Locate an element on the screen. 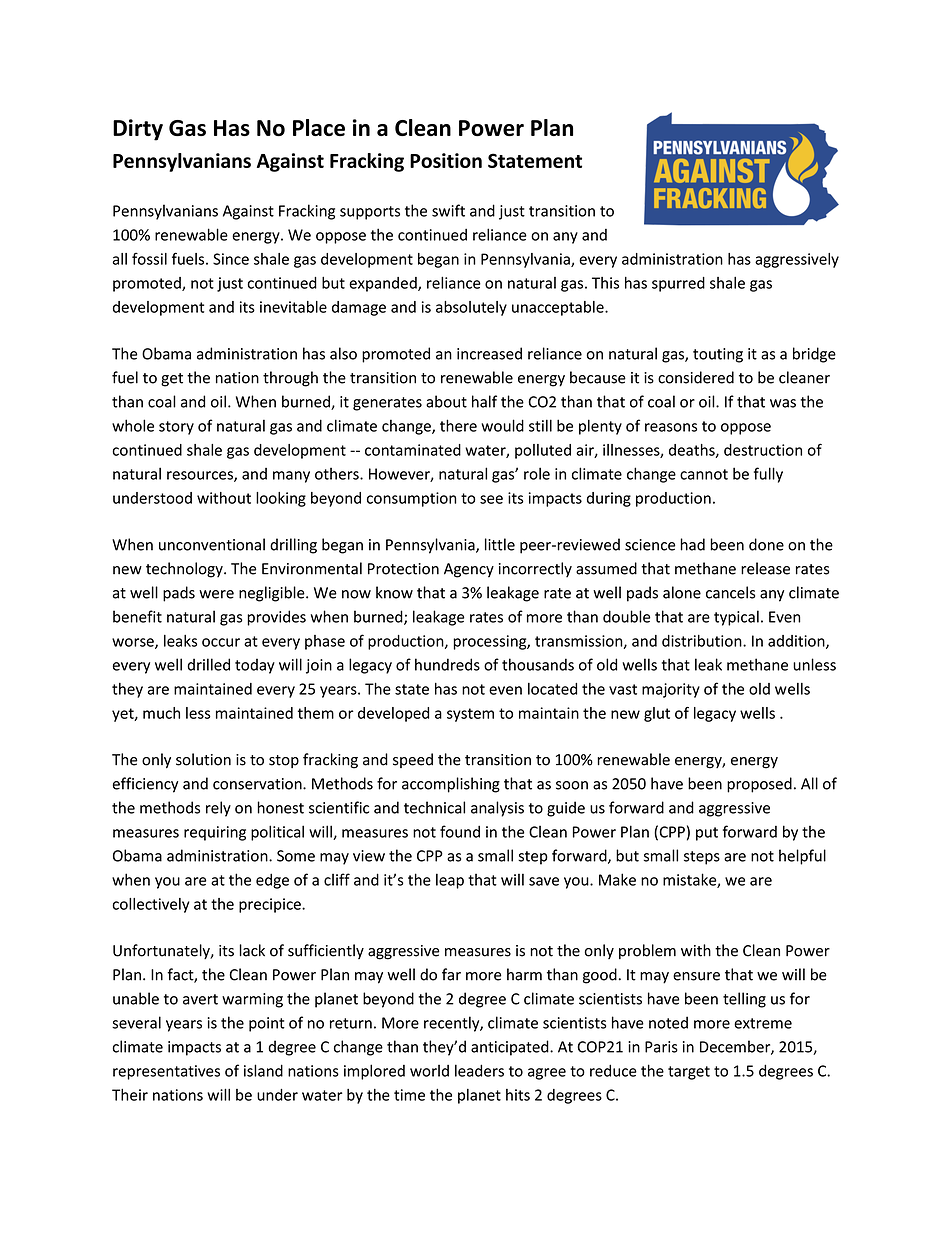  Dirty is located at coordinates (138, 130).
